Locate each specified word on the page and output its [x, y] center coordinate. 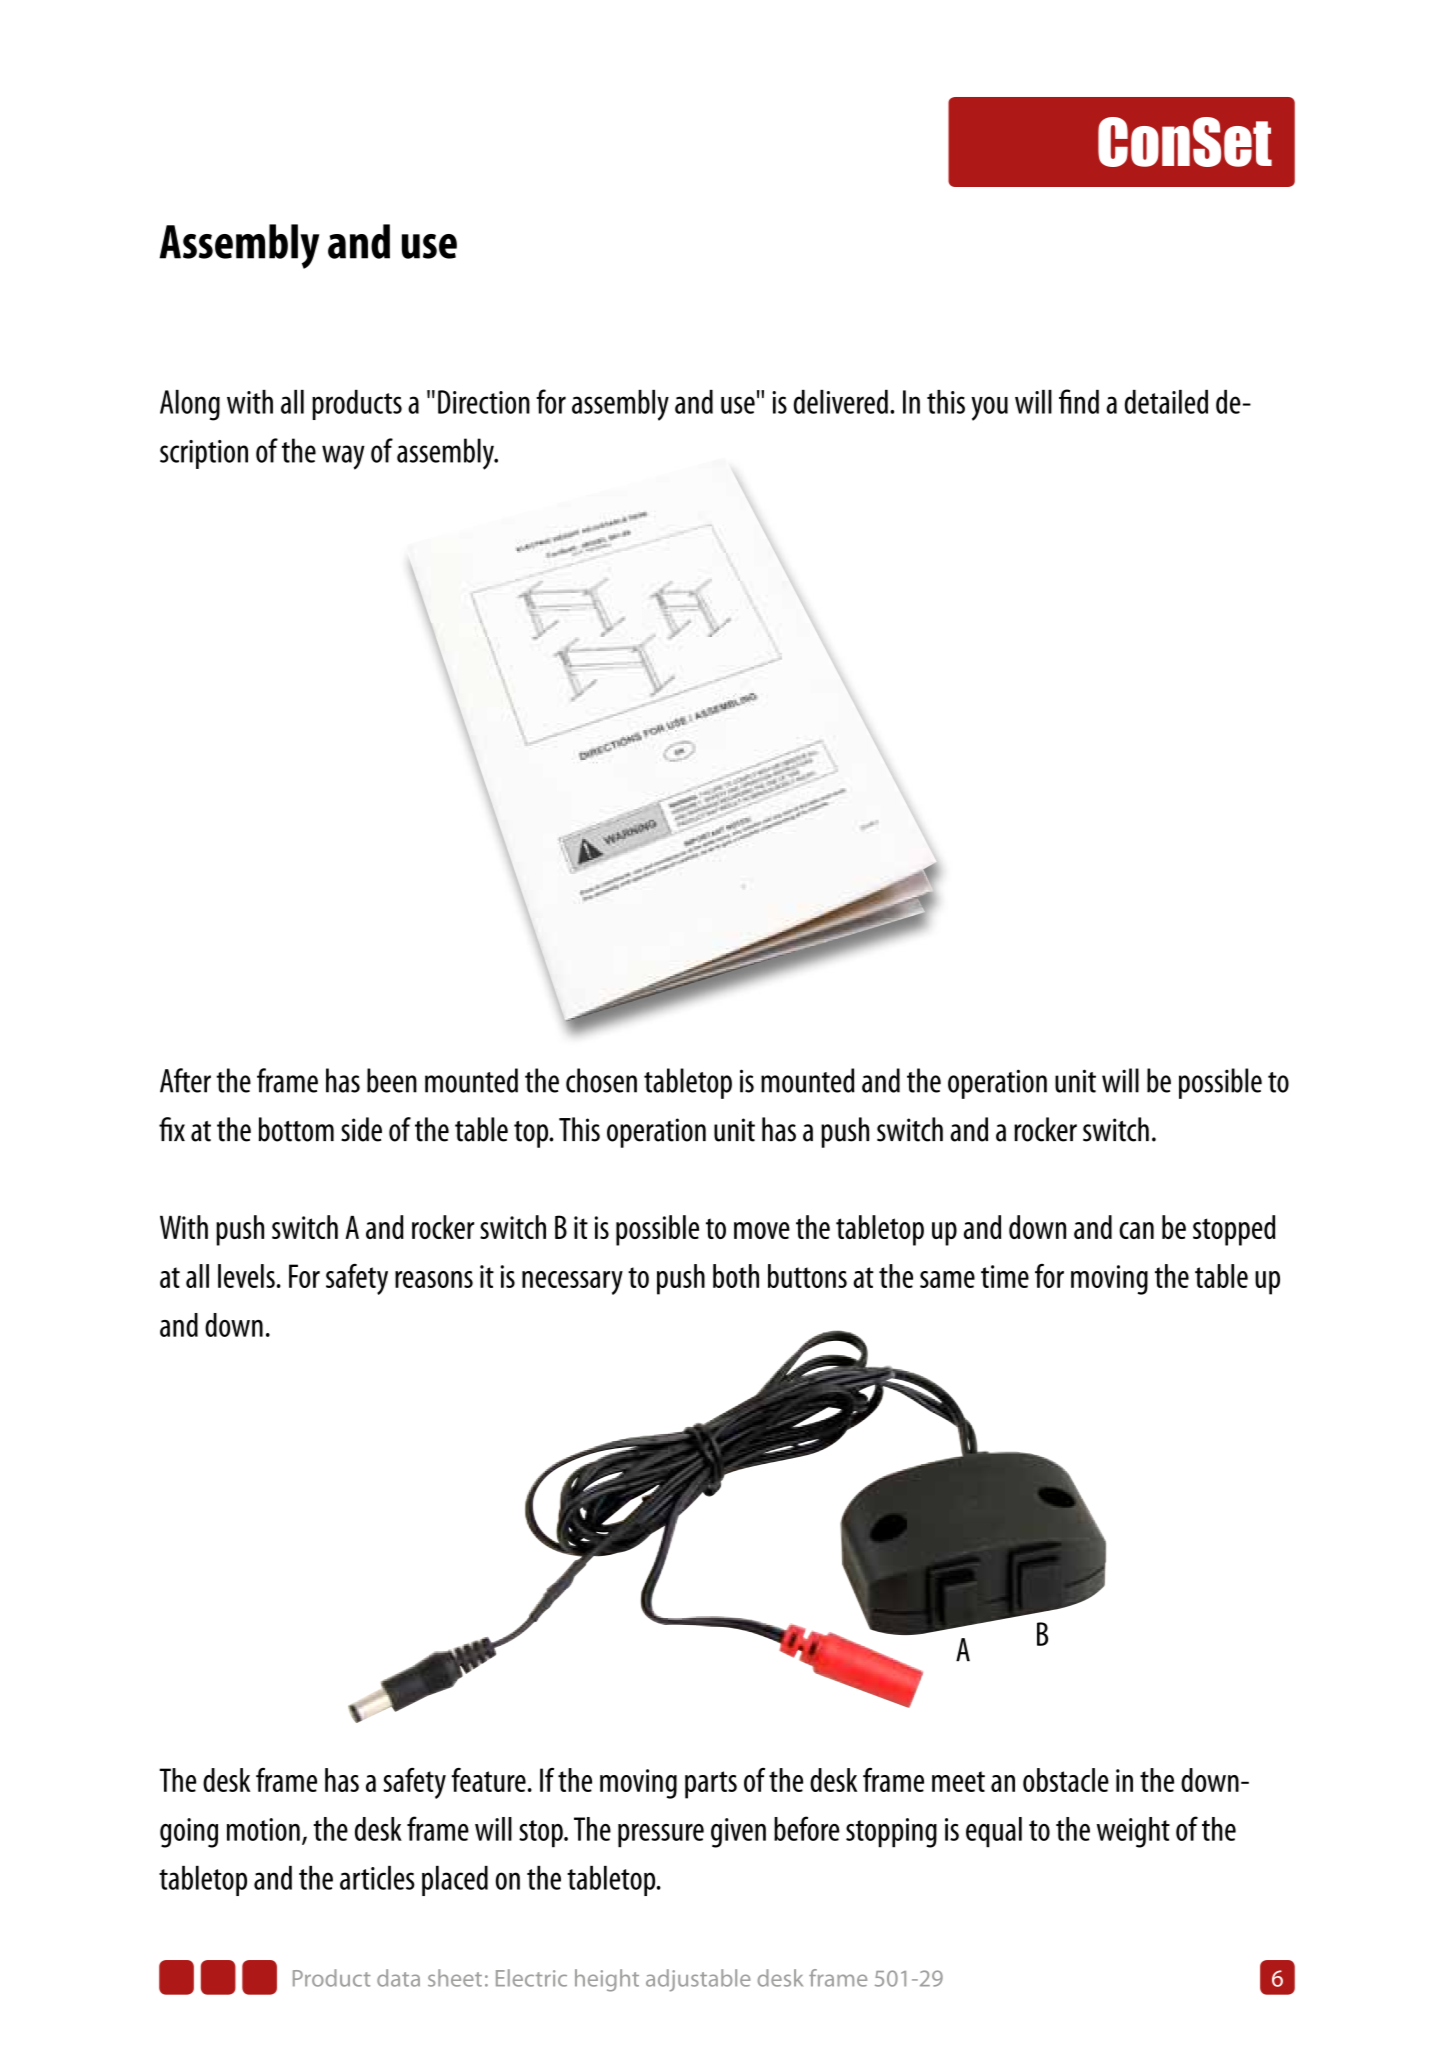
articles [377, 1878]
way [343, 457]
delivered [841, 402]
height [607, 1980]
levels [246, 1276]
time [1005, 1276]
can [1136, 1230]
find [1079, 401]
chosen [601, 1080]
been [392, 1080]
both [736, 1276]
